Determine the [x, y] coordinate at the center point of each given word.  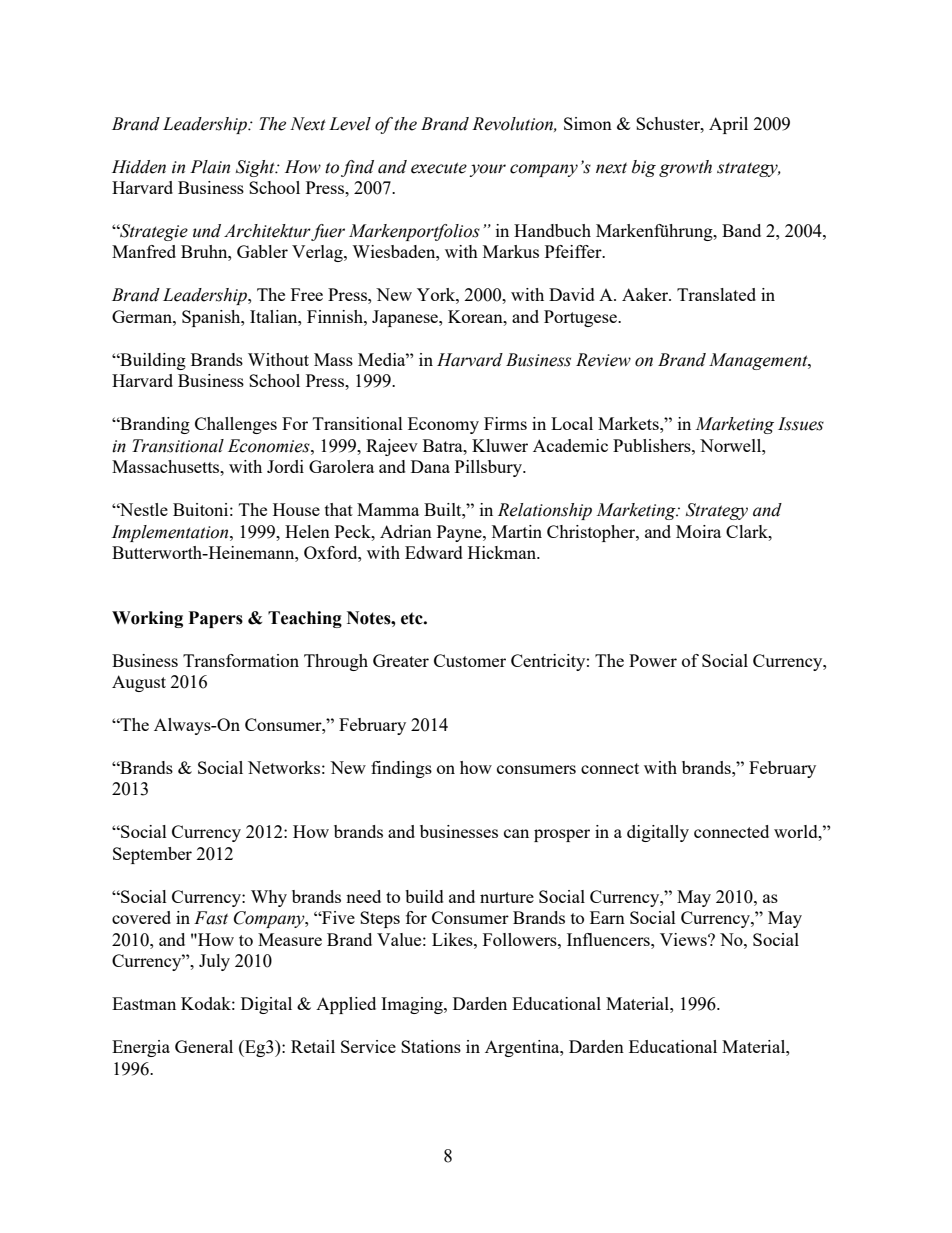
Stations [431, 1046]
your [487, 170]
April [728, 125]
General [204, 1046]
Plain [210, 167]
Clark [748, 531]
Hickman [503, 552]
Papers [216, 619]
